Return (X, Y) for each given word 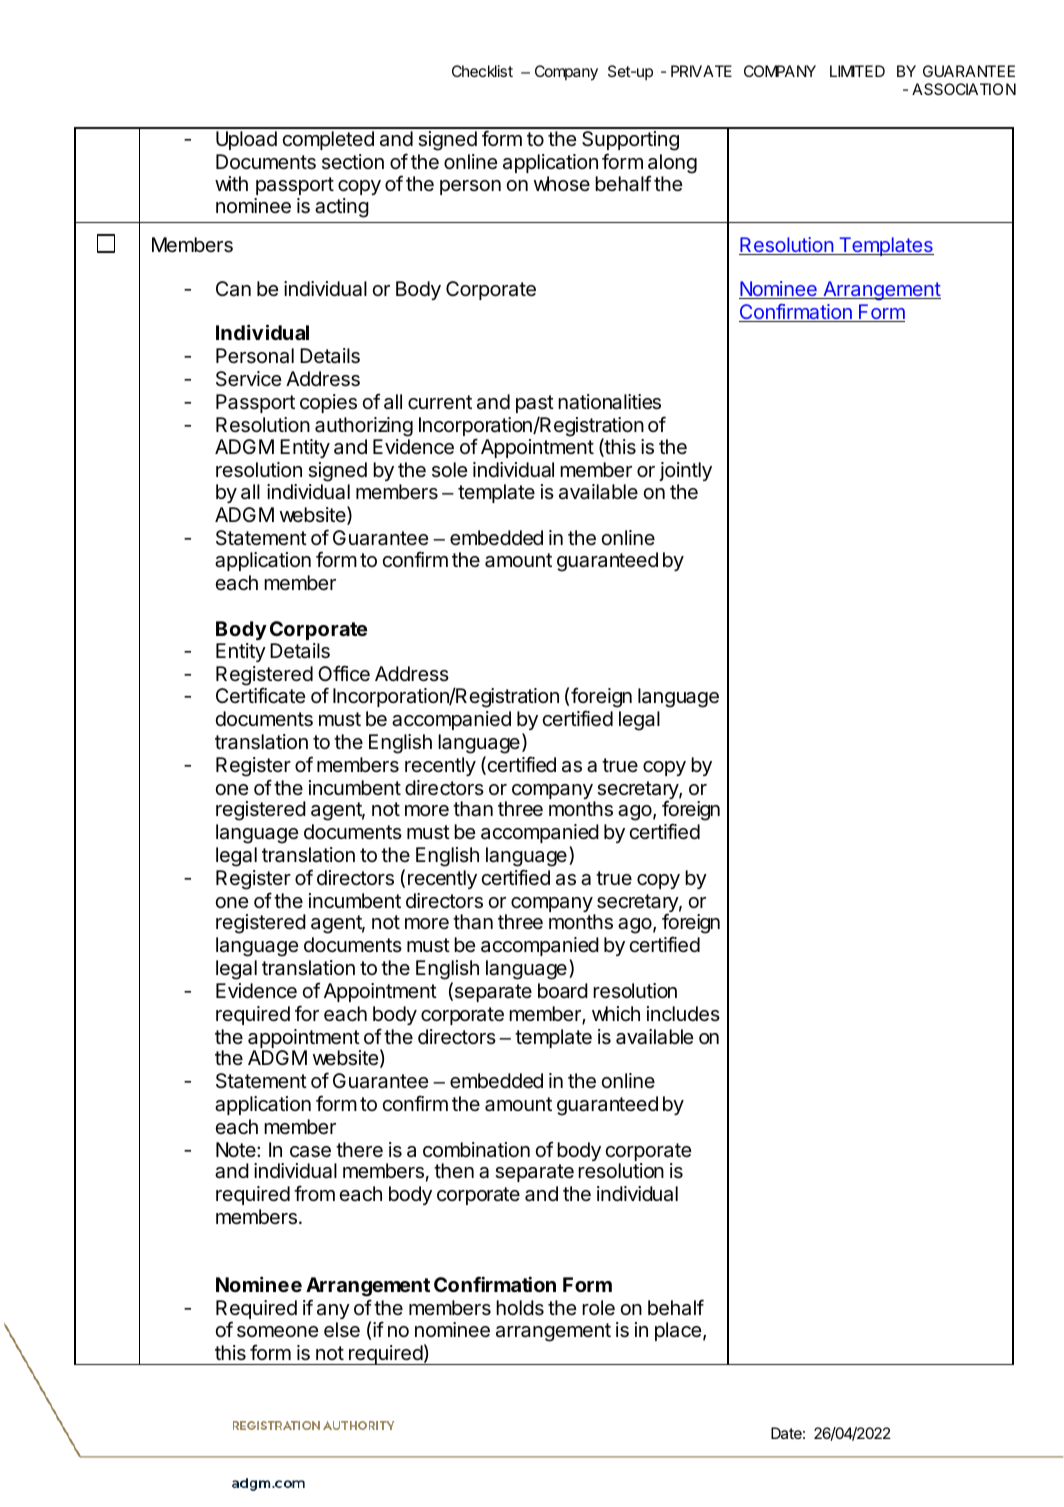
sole (449, 469)
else (342, 1330)
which (616, 1013)
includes (683, 1014)
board (563, 991)
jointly (685, 471)
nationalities (609, 402)
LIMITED (857, 71)
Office (344, 673)
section (353, 161)
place (678, 1331)
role (598, 1307)
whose (562, 183)
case (310, 1152)
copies (328, 403)
